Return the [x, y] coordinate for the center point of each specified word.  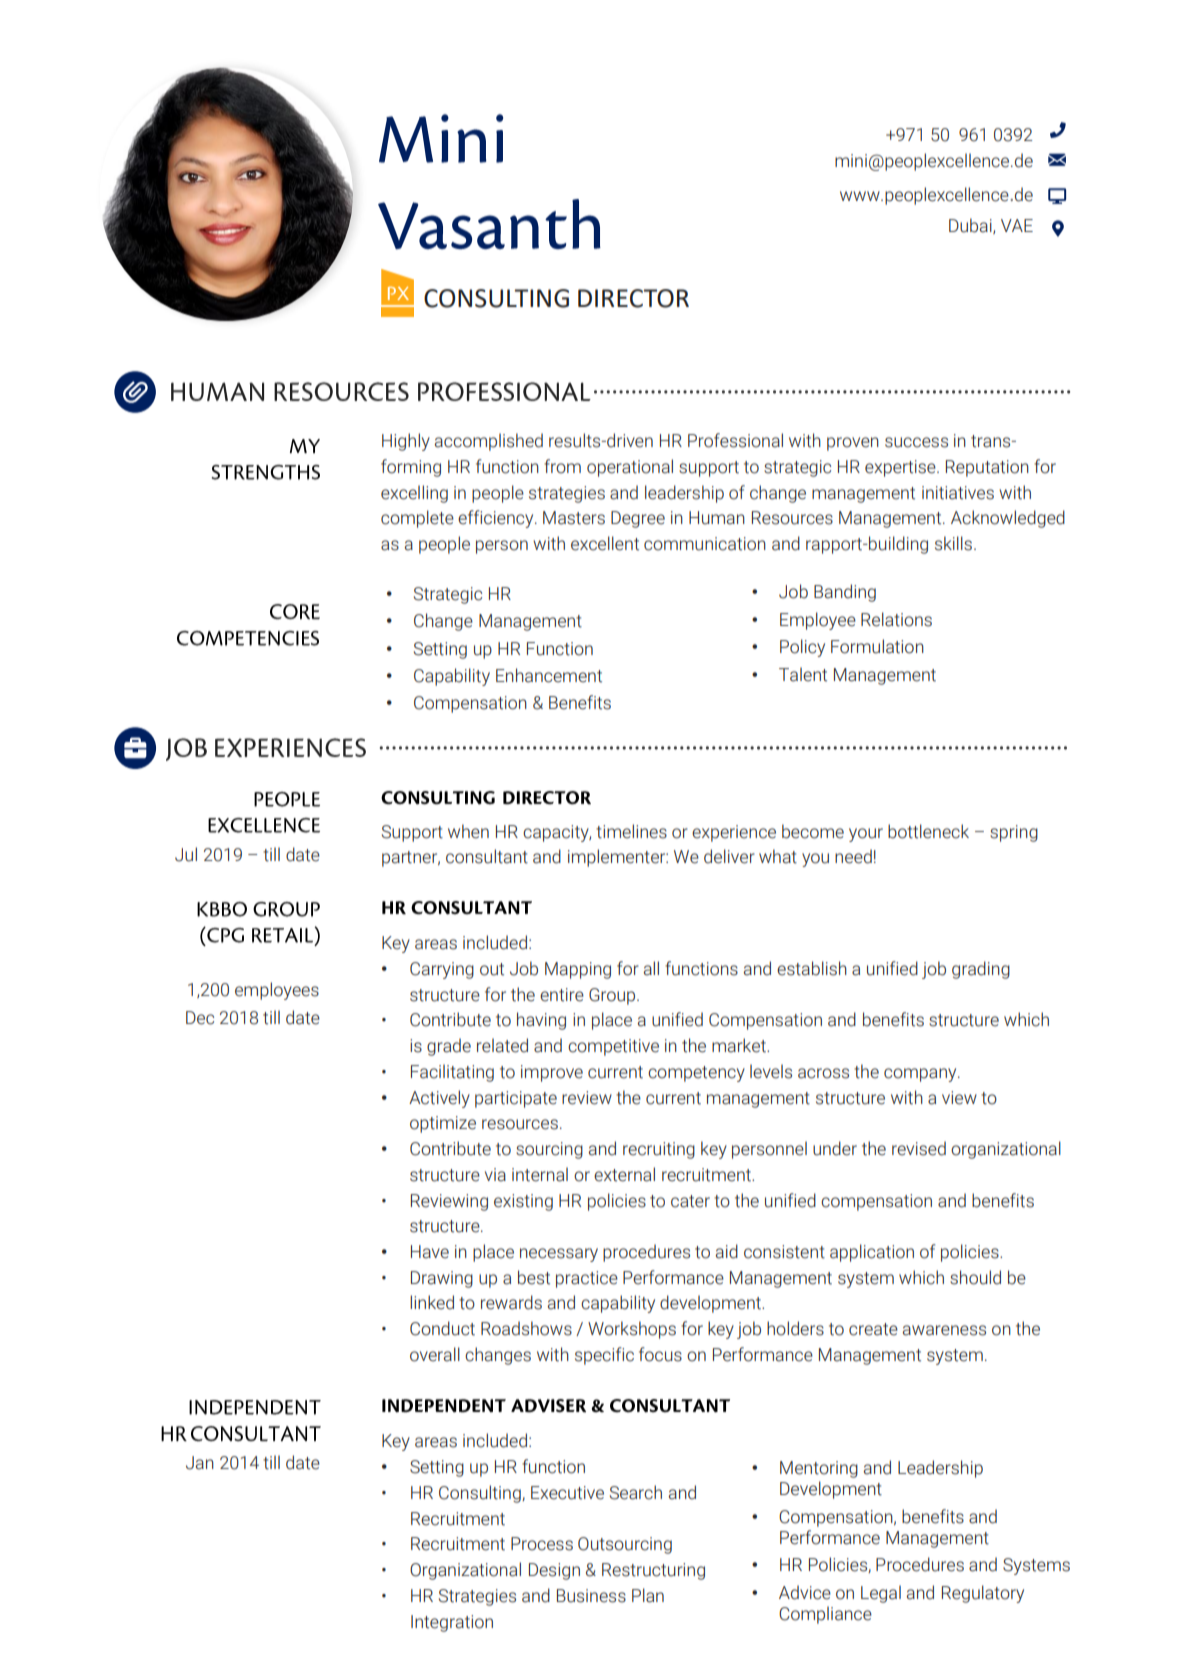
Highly [406, 442]
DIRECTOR [633, 298]
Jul [186, 854]
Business [591, 1596]
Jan [200, 1463]
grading [981, 970]
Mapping [578, 970]
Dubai [971, 226]
